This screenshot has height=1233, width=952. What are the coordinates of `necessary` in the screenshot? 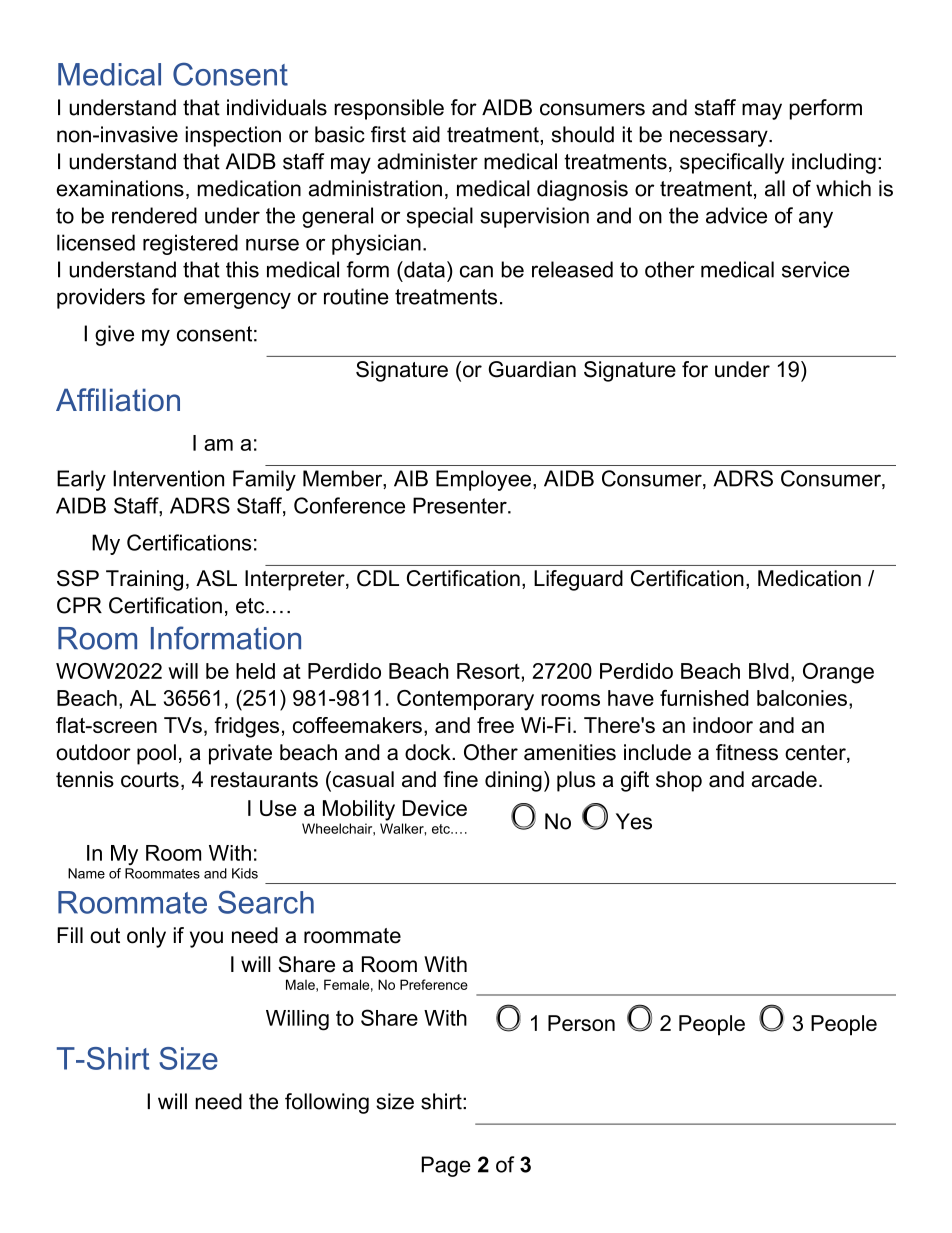 It's located at (720, 138).
